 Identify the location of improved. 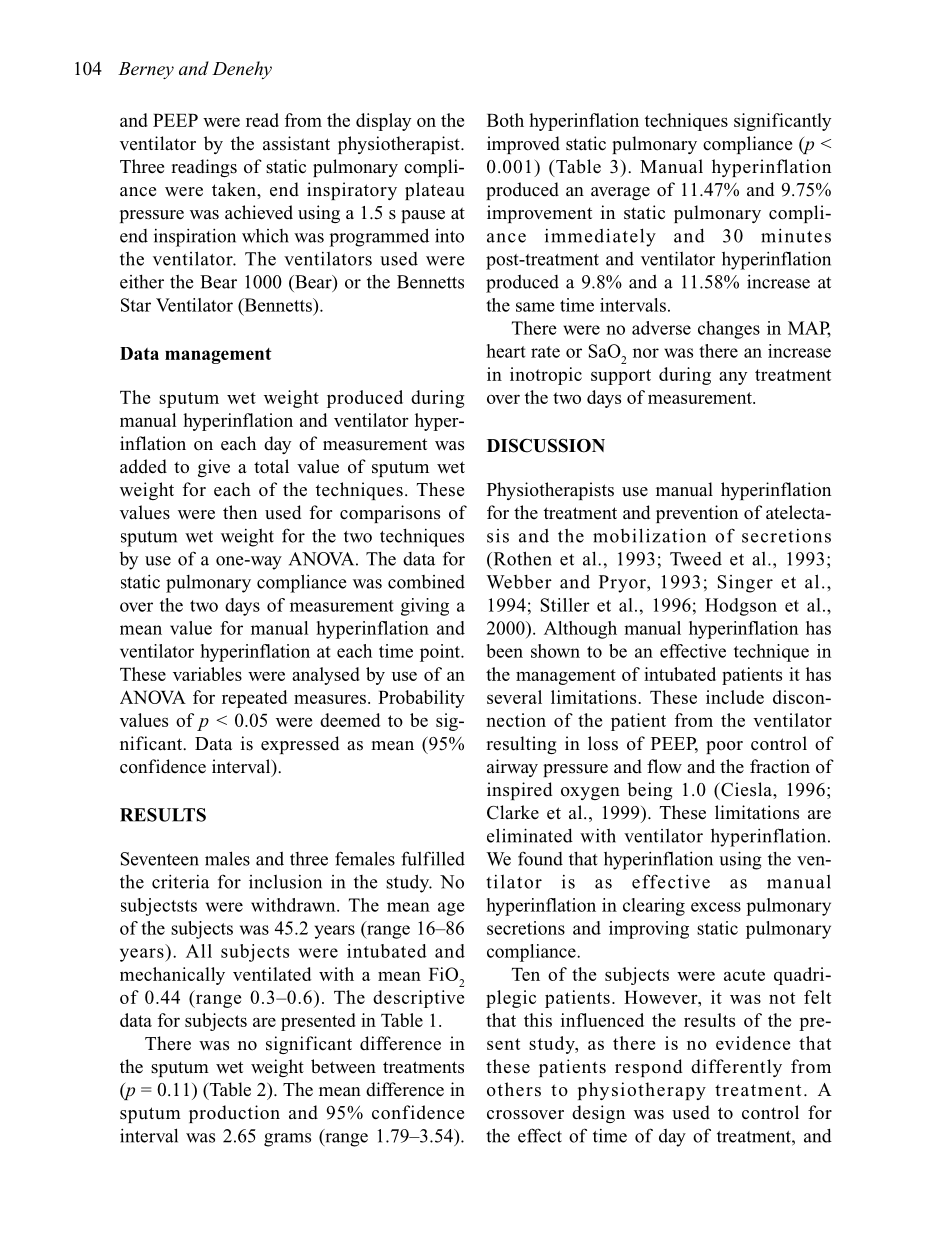
(523, 145).
